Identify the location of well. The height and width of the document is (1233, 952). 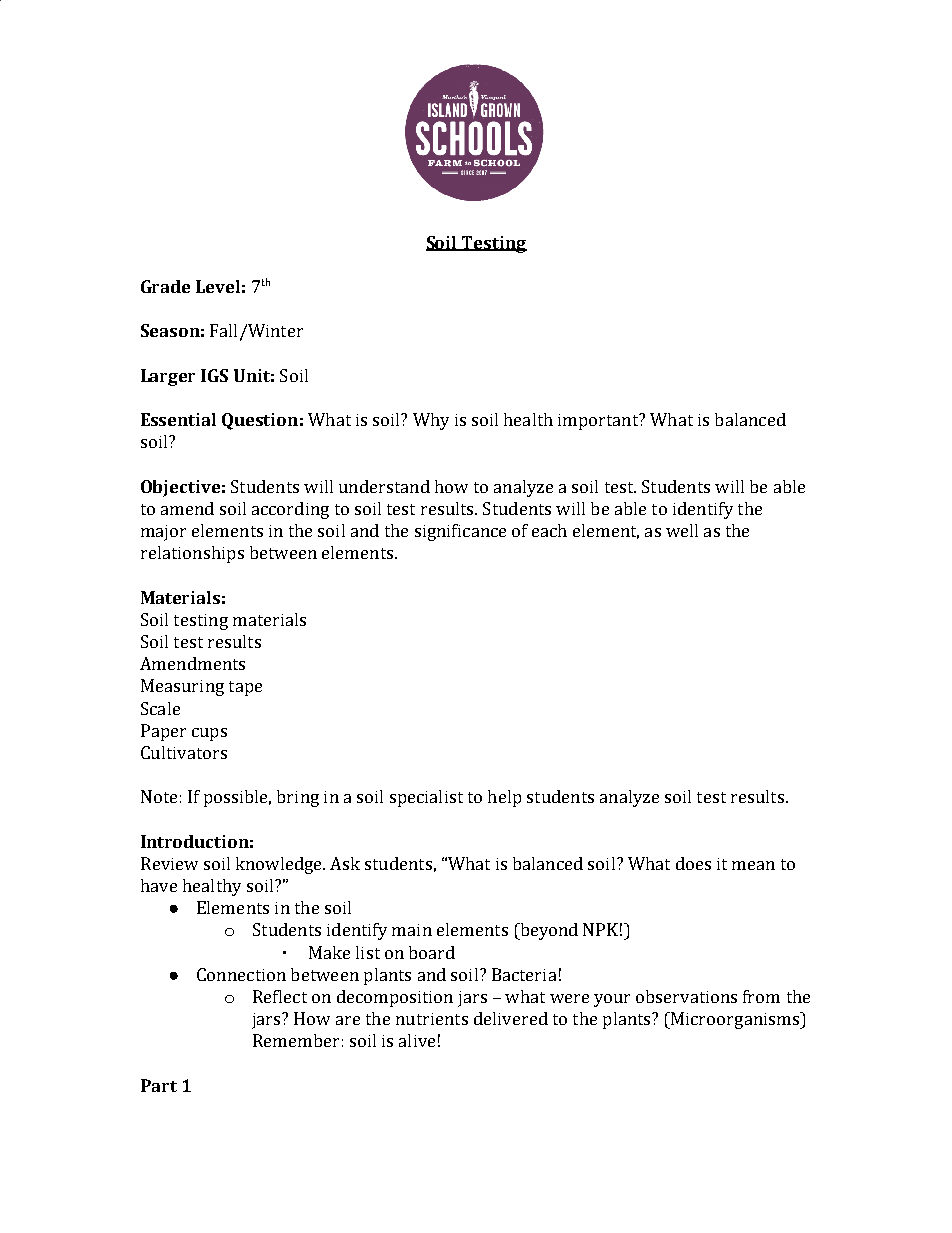
(682, 530).
